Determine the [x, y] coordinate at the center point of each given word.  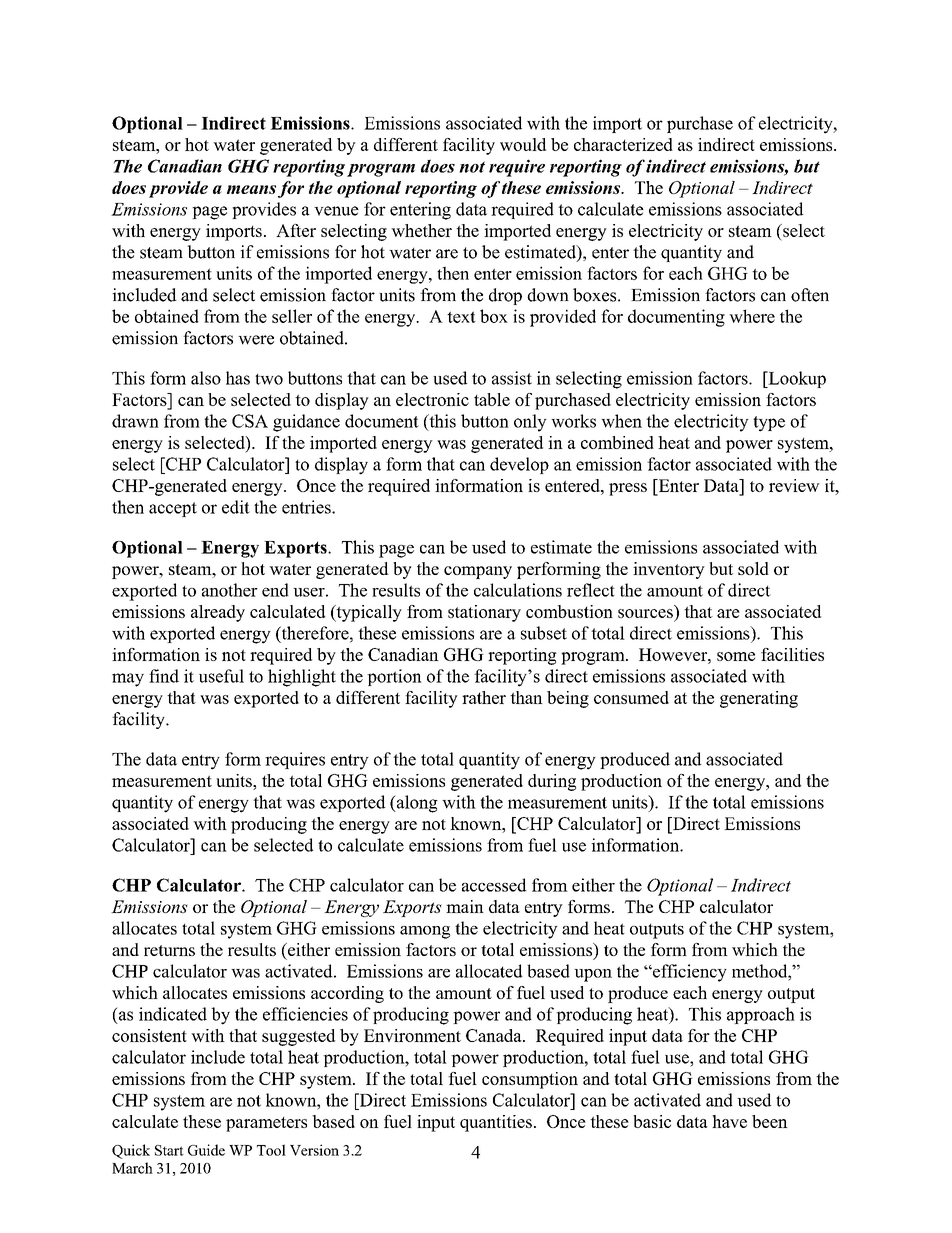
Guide [206, 1150]
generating [759, 699]
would [523, 144]
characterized [623, 144]
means [251, 189]
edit [236, 507]
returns [169, 950]
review [794, 485]
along [416, 804]
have [729, 1121]
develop [519, 465]
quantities [496, 1123]
